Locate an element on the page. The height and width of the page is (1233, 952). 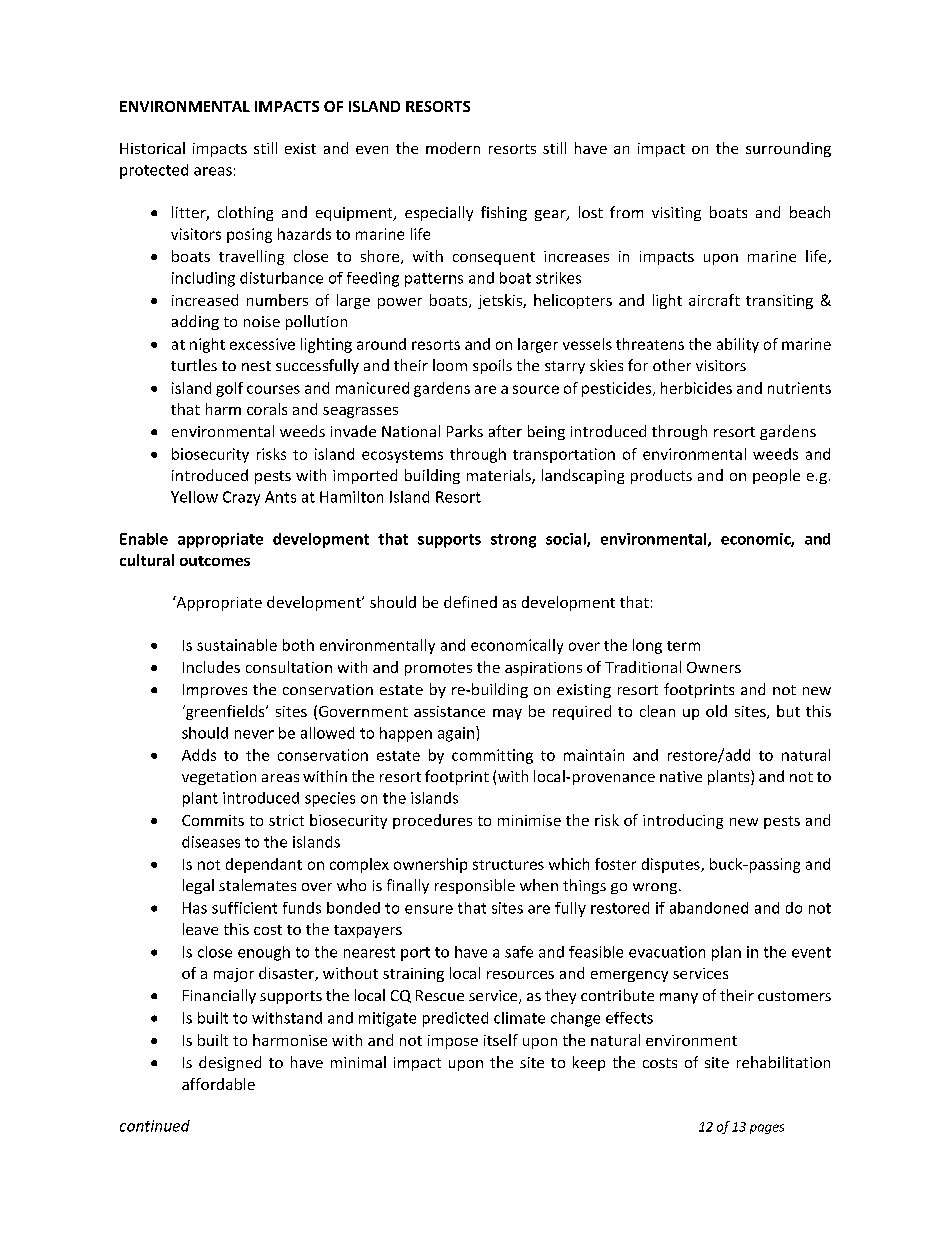
spoils is located at coordinates (492, 366).
